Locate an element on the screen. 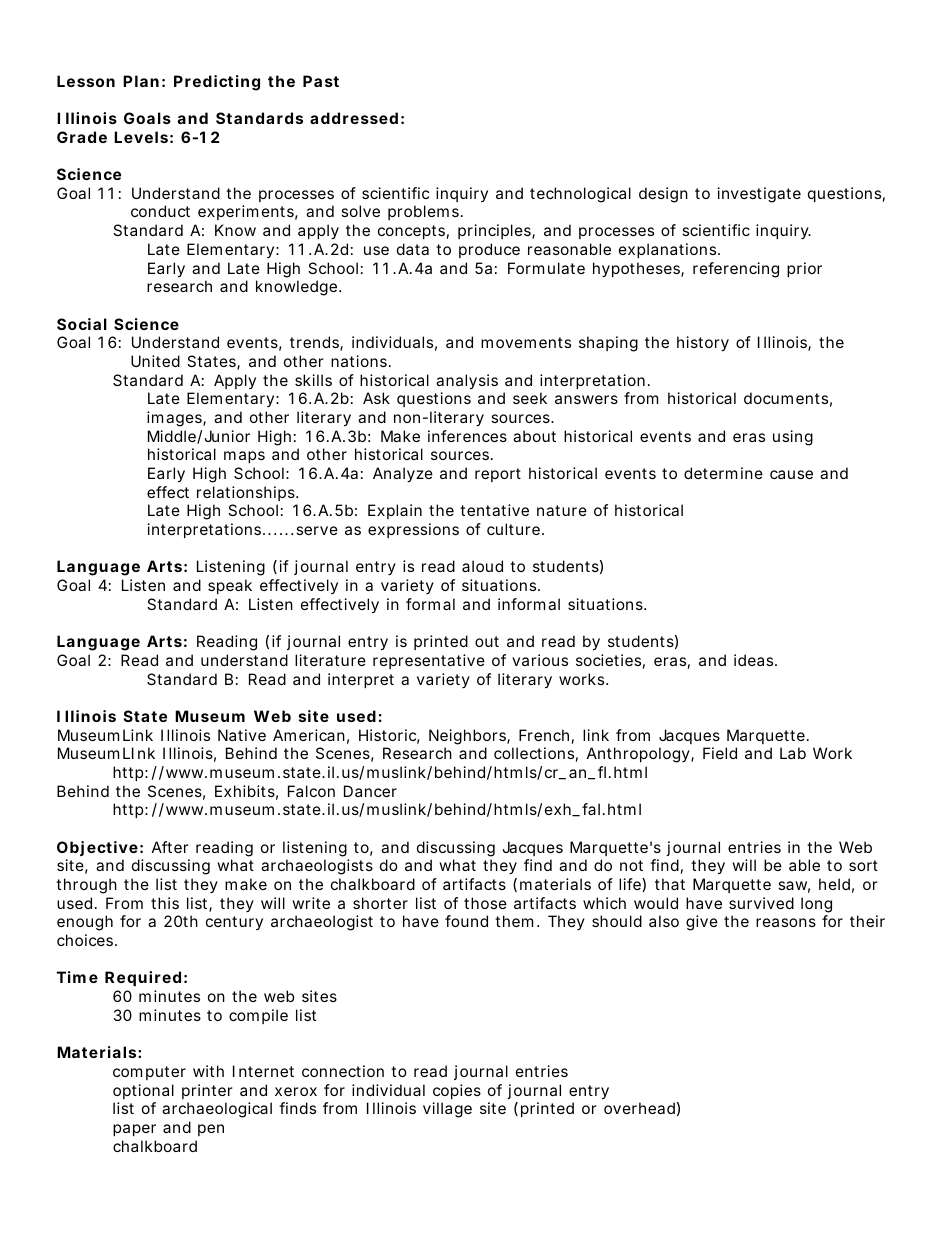  sort is located at coordinates (863, 865).
